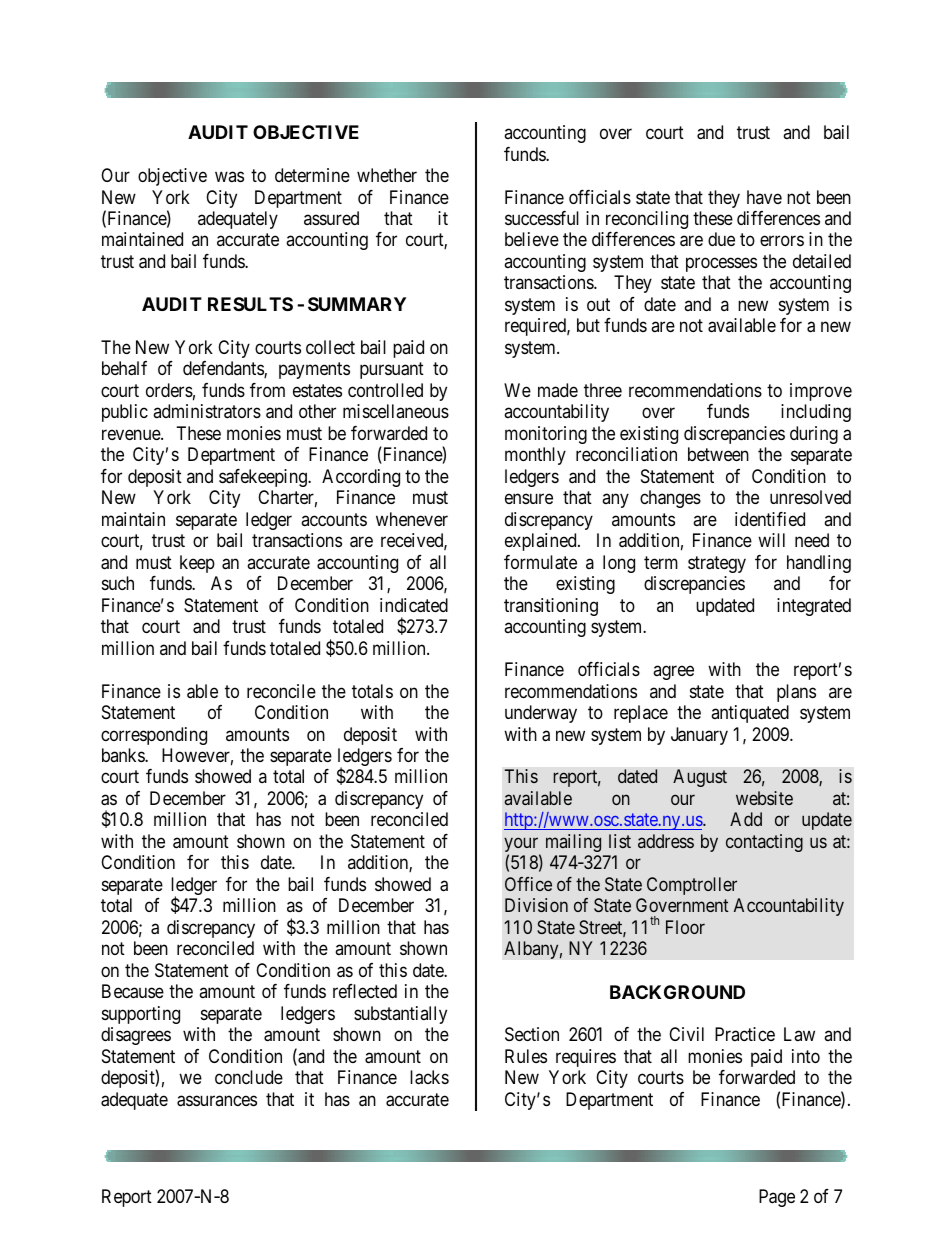  I want to click on corresponding, so click(154, 736).
